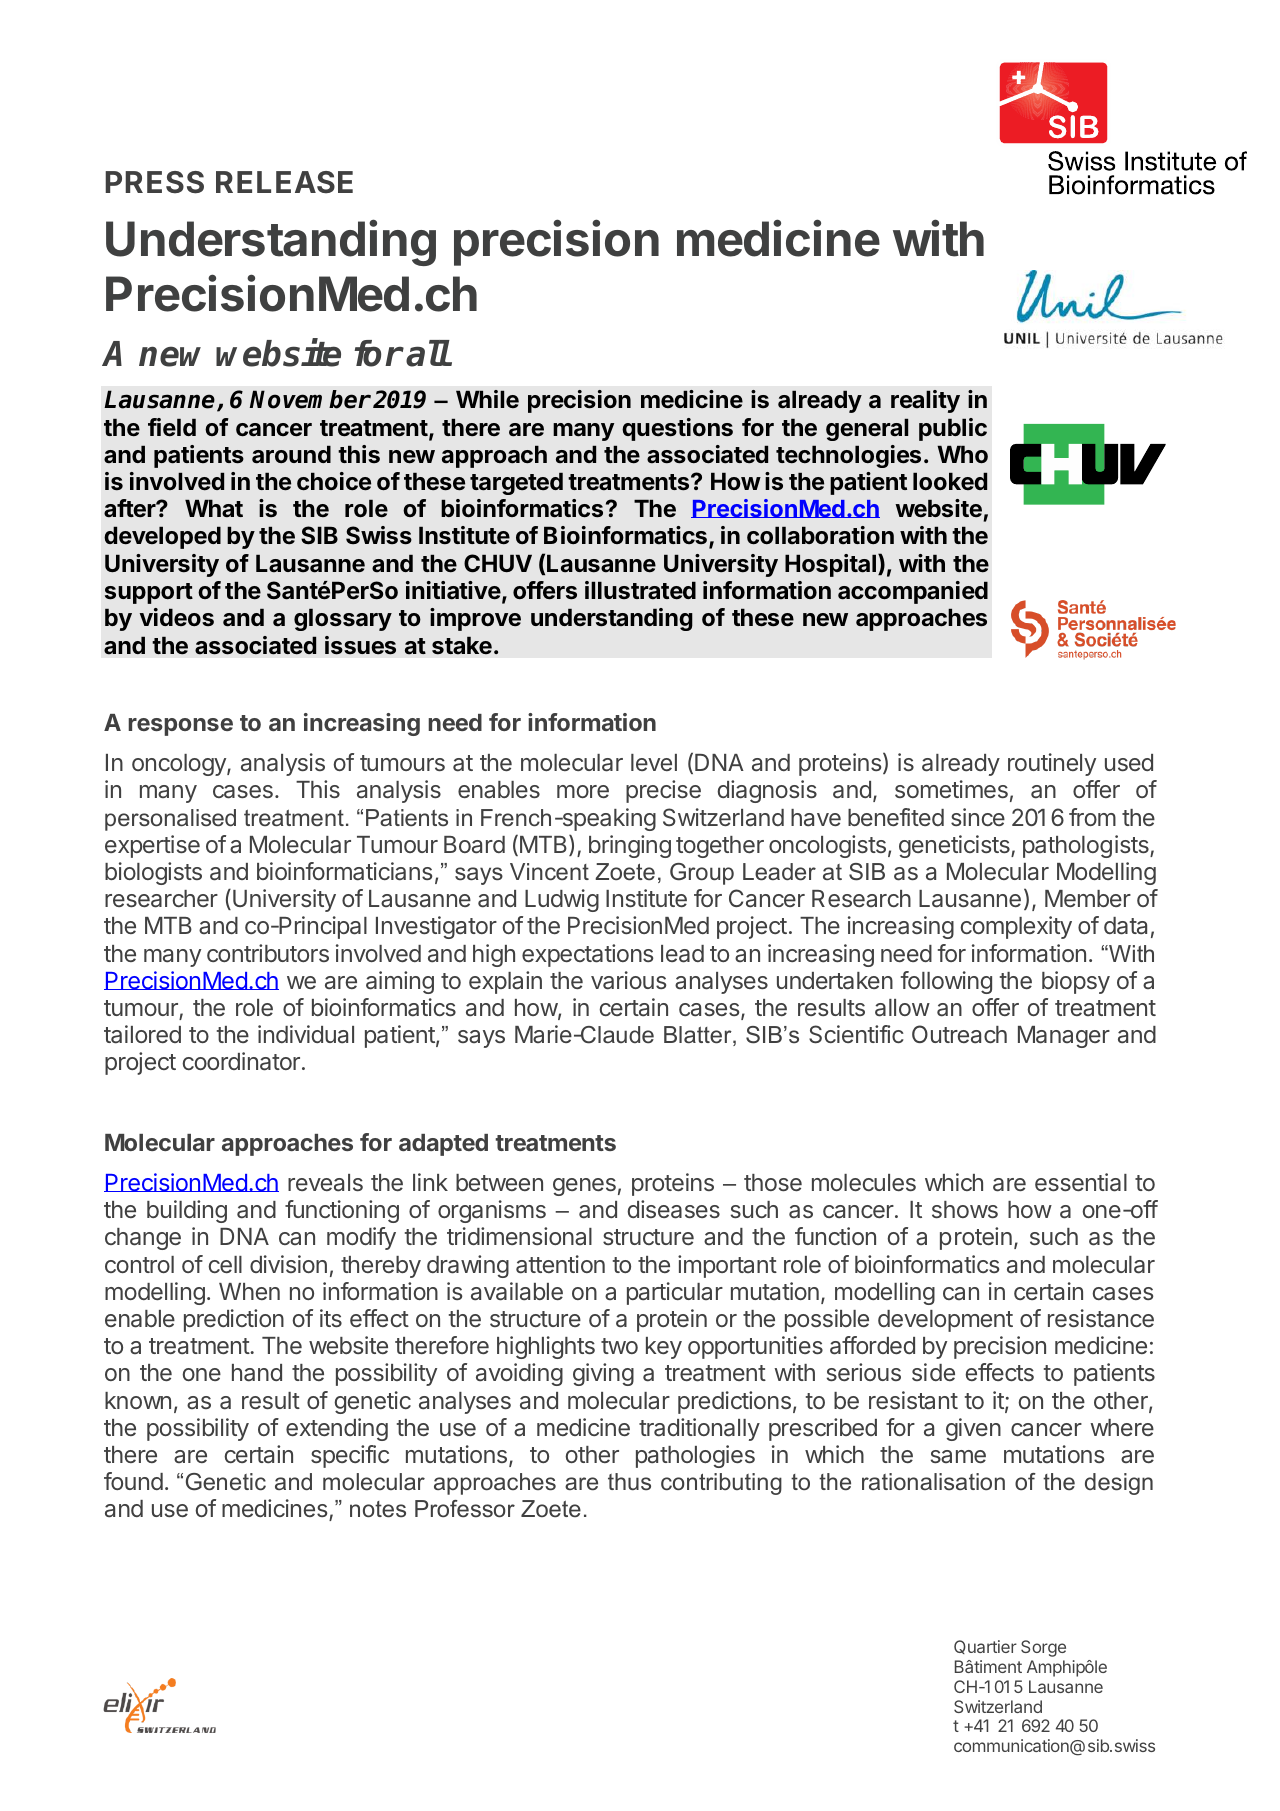  I want to click on routinely, so click(1052, 764).
